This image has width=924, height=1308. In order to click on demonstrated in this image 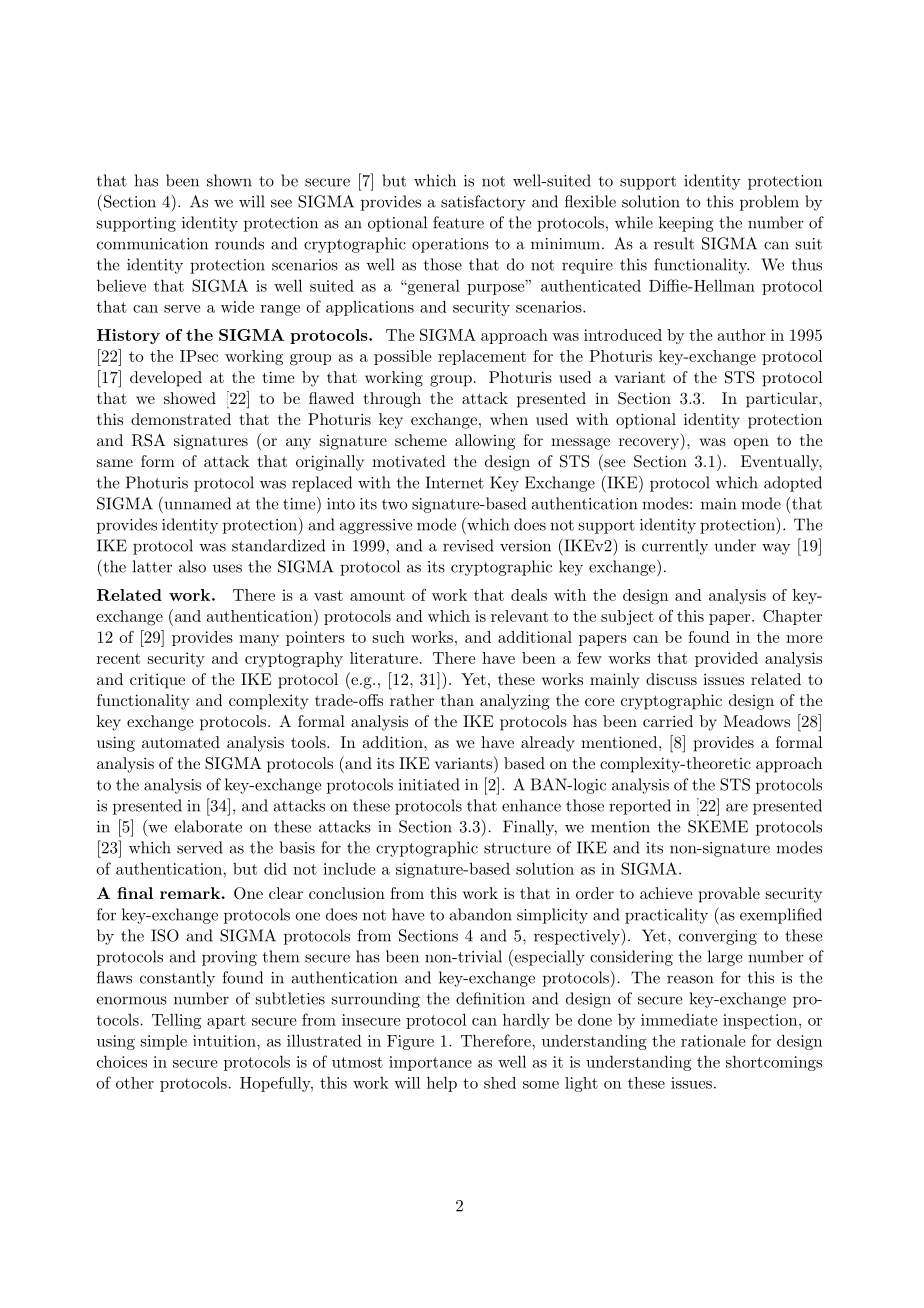, I will do `click(181, 419)`.
